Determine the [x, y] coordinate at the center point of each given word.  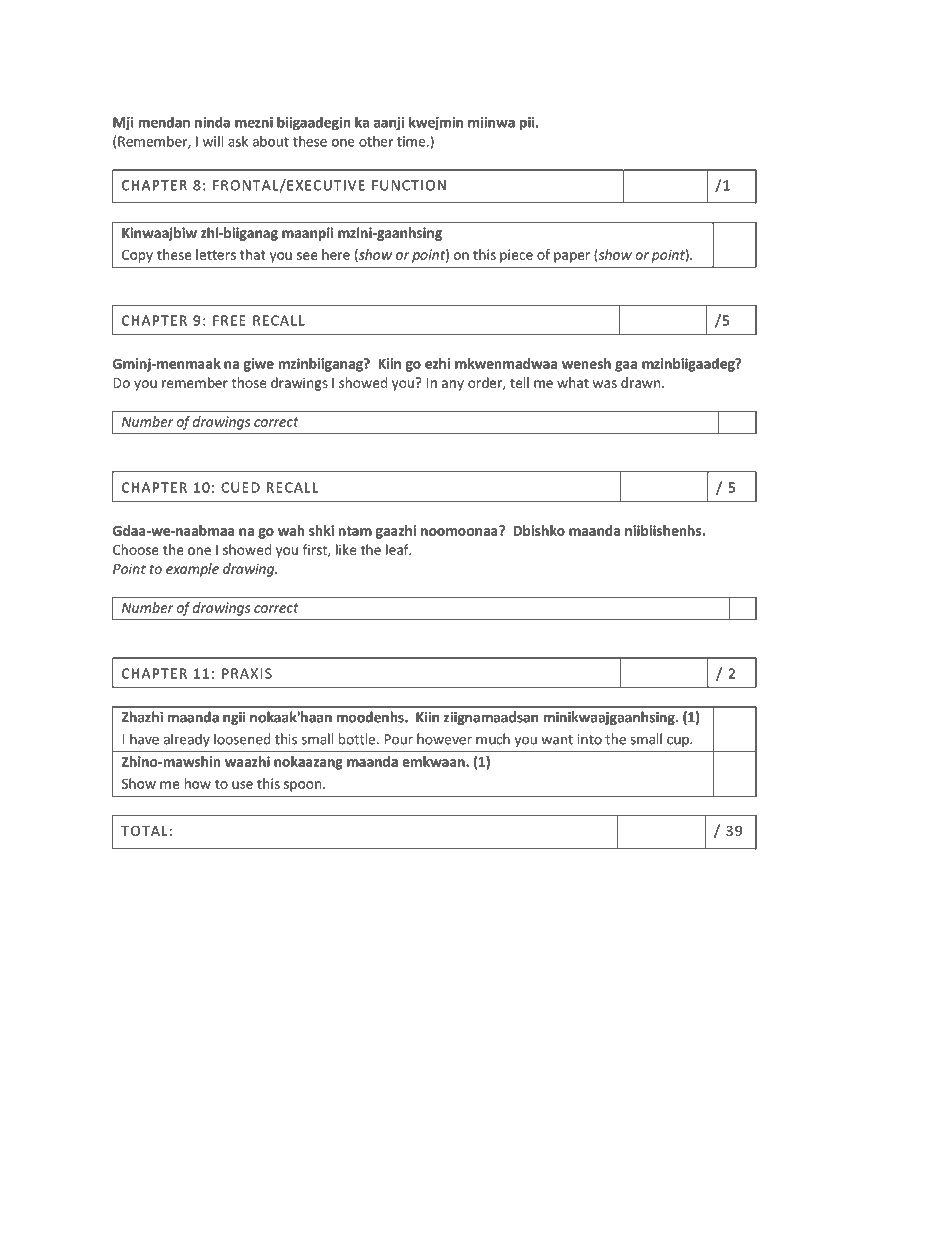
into [589, 739]
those [249, 382]
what [573, 382]
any [453, 385]
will [213, 141]
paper [572, 257]
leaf [398, 549]
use [242, 785]
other [376, 141]
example [192, 570]
